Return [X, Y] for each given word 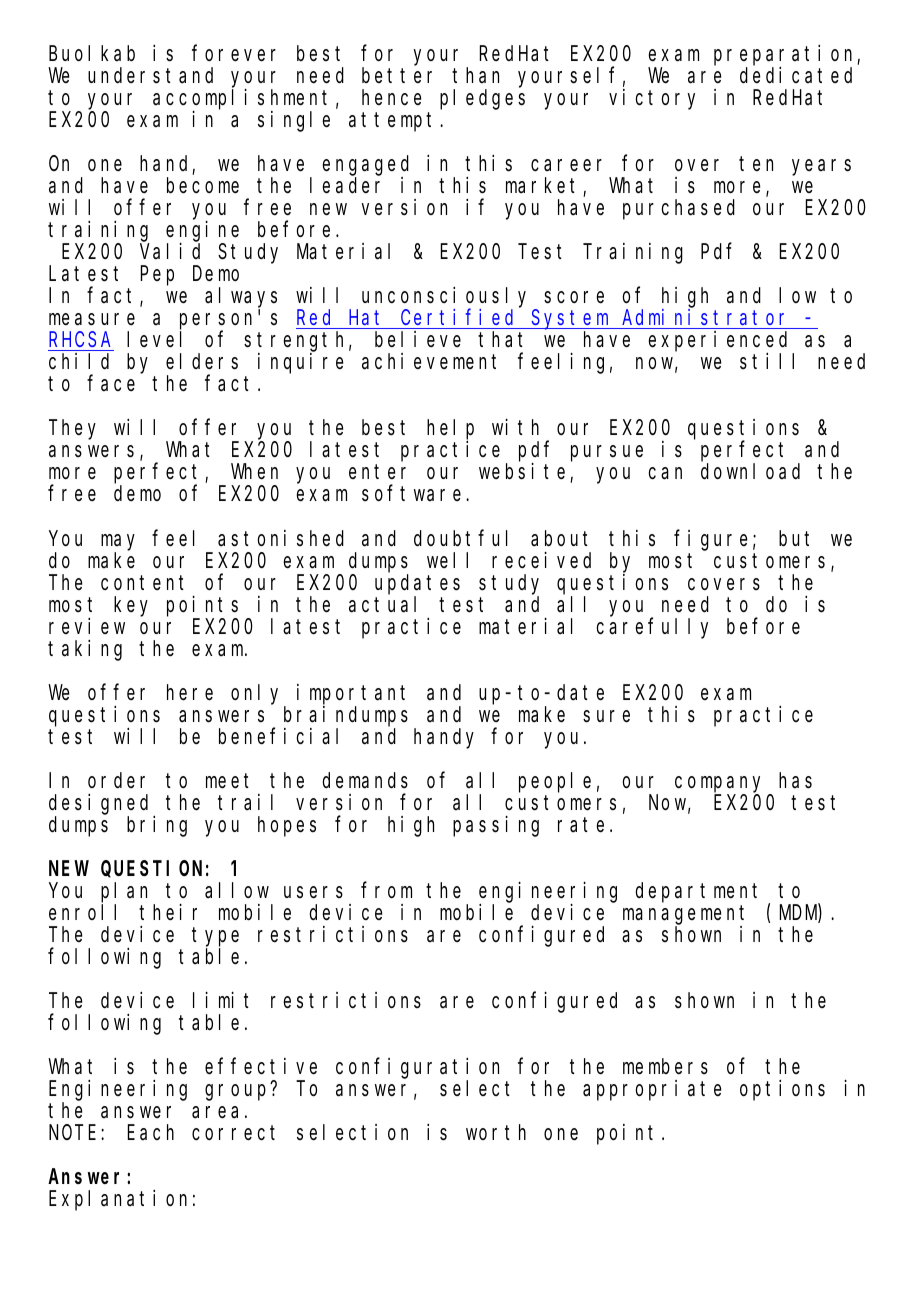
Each [151, 1132]
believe [418, 339]
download [750, 472]
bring [157, 826]
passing [496, 826]
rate [581, 825]
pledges [482, 99]
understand [150, 75]
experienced [720, 342]
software [414, 493]
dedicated [796, 75]
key [131, 606]
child [79, 361]
